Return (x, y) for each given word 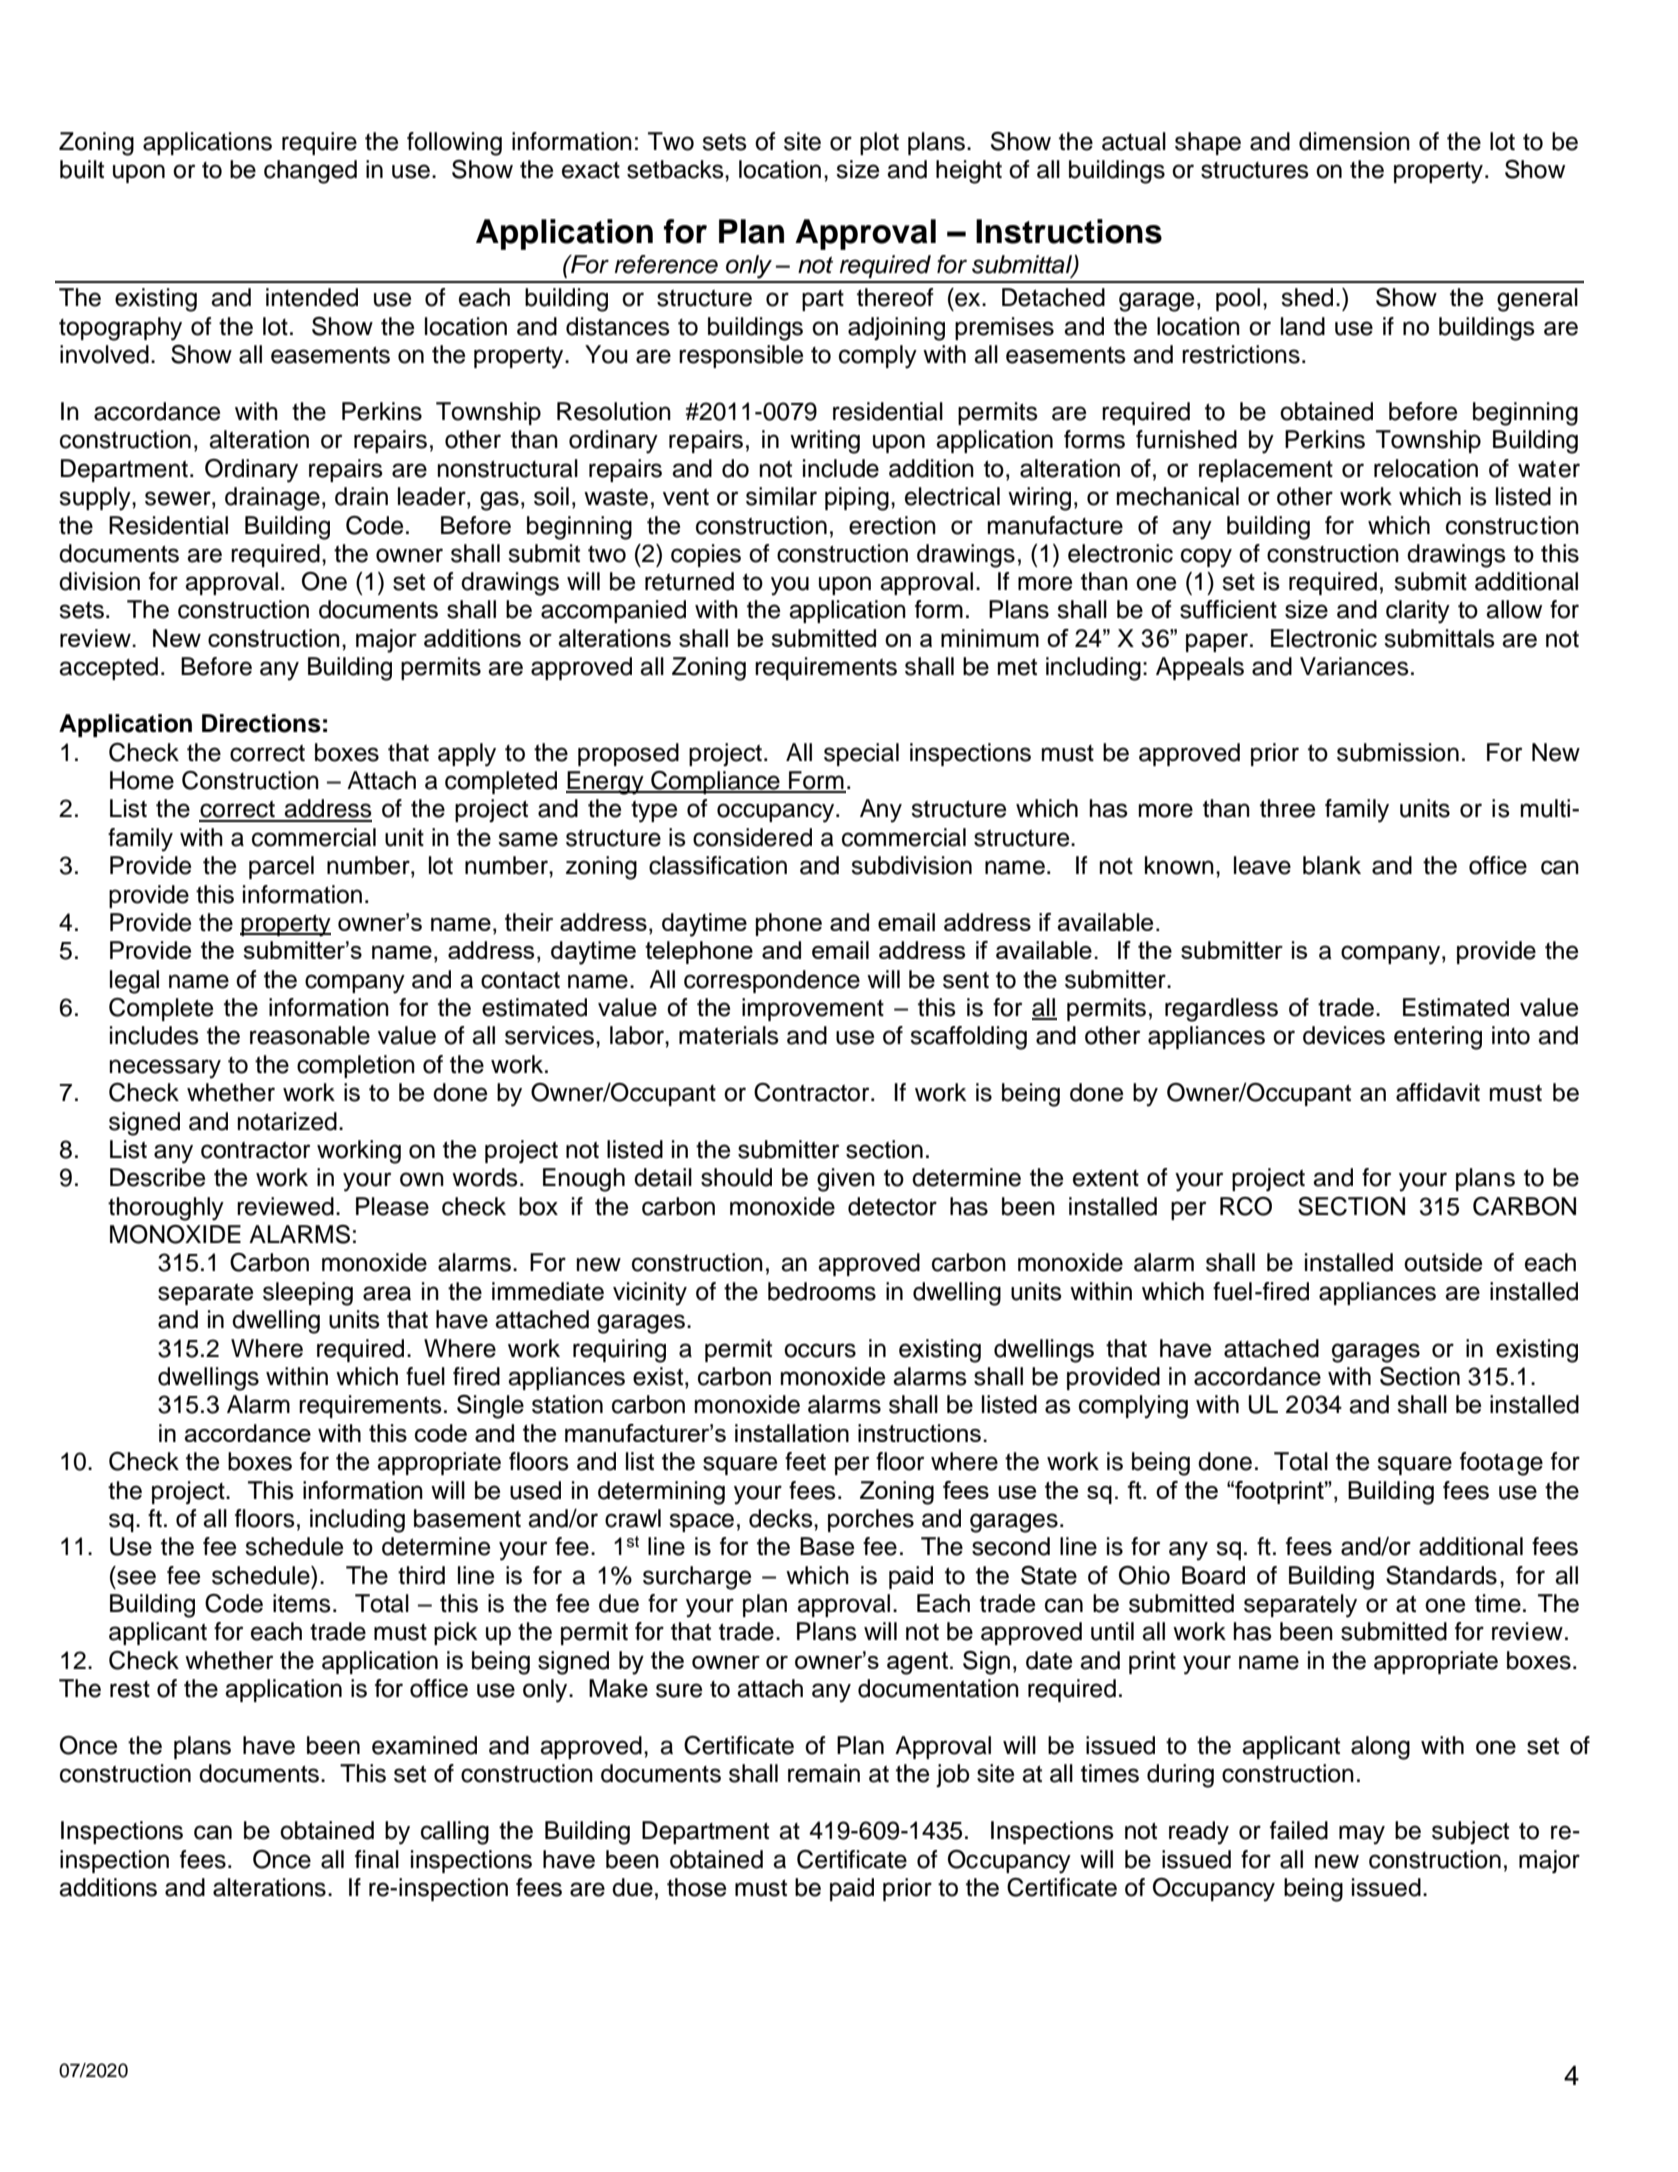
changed (310, 172)
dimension (1354, 141)
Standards (1441, 1575)
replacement (1266, 470)
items (302, 1603)
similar (781, 496)
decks (782, 1518)
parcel (281, 867)
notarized (287, 1121)
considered (752, 837)
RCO (1246, 1206)
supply (96, 499)
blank (1332, 865)
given (846, 1180)
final (377, 1859)
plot (879, 143)
